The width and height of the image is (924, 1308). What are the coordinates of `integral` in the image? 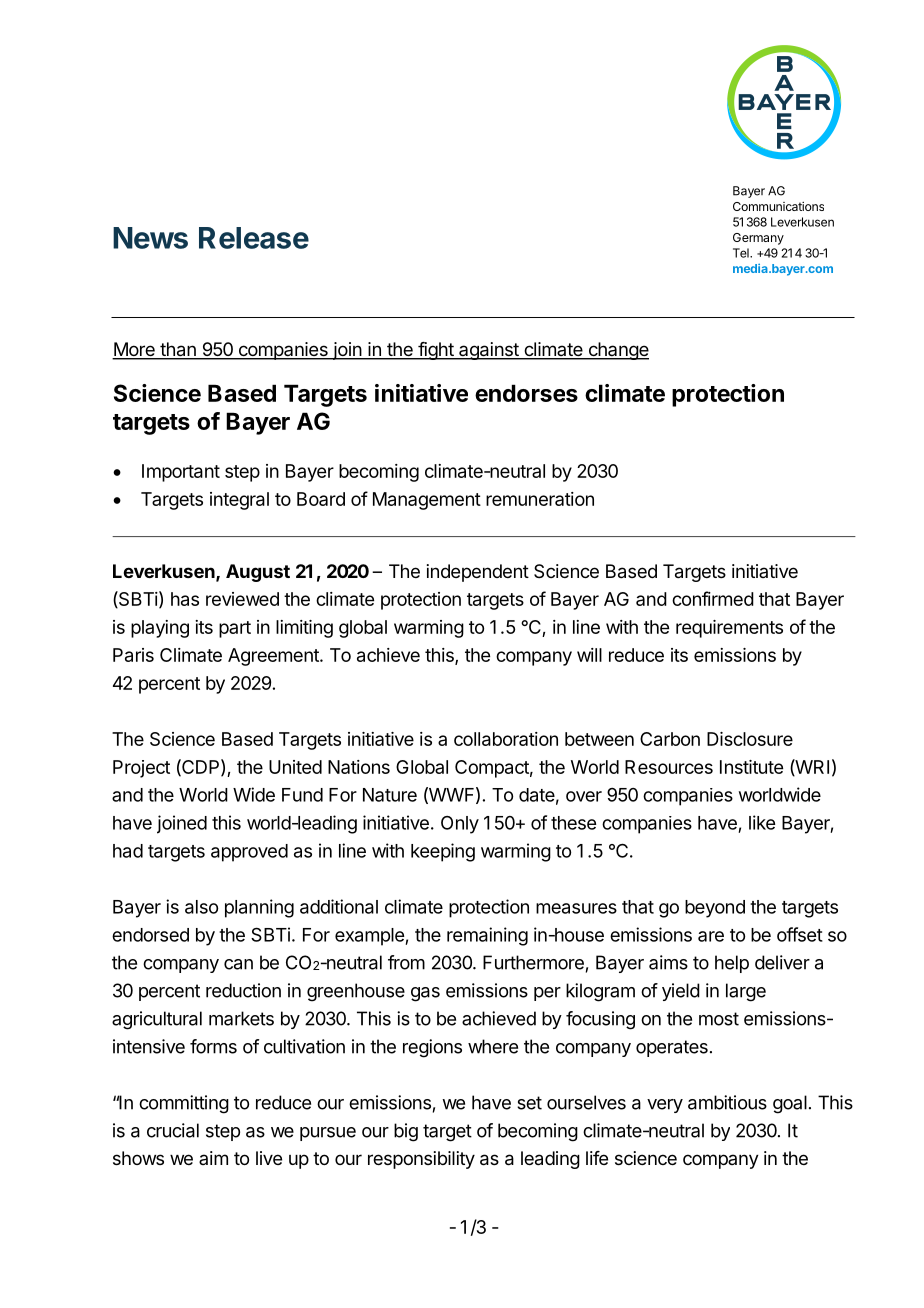 It's located at (239, 501).
